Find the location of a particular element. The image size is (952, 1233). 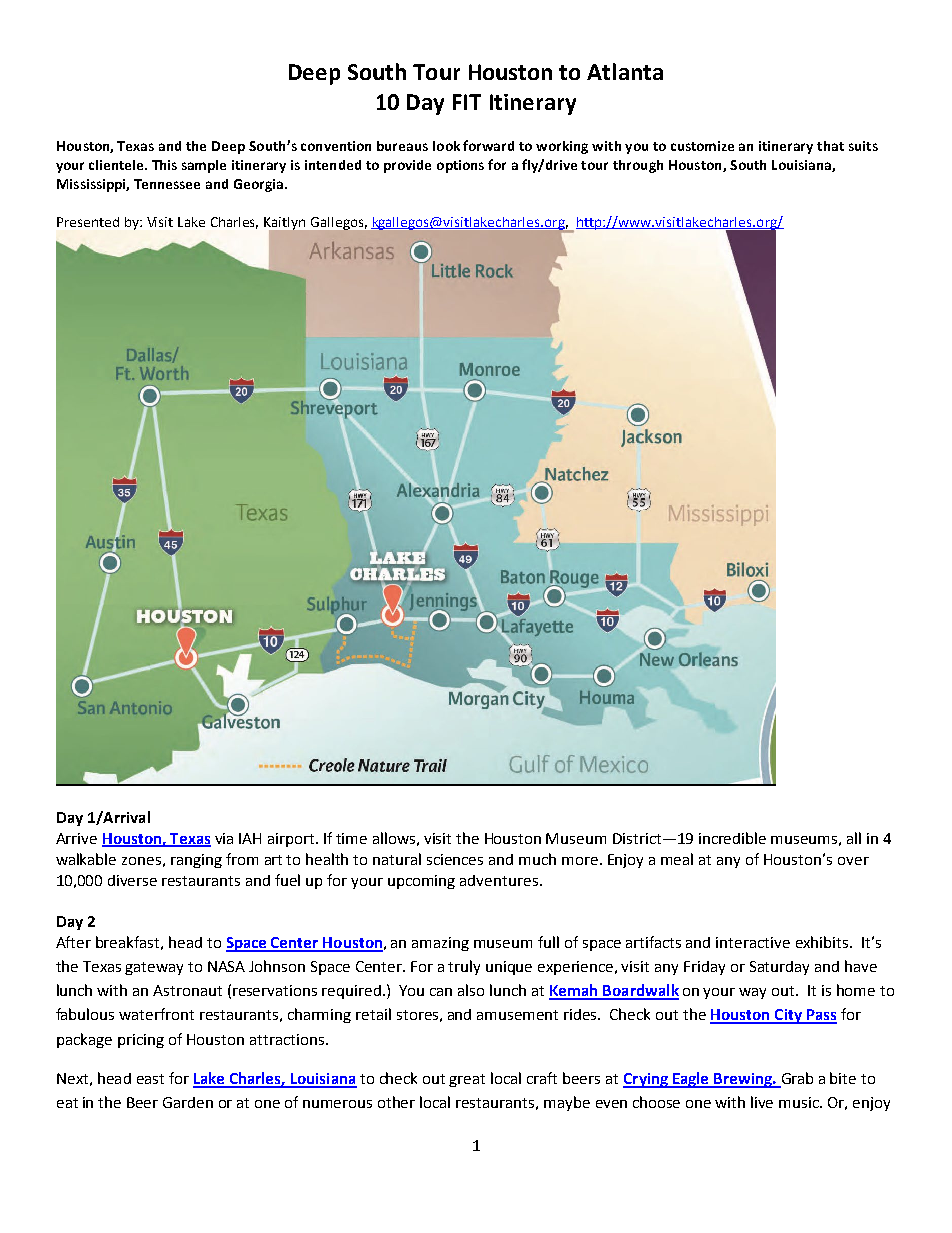

Grab is located at coordinates (796, 1079).
